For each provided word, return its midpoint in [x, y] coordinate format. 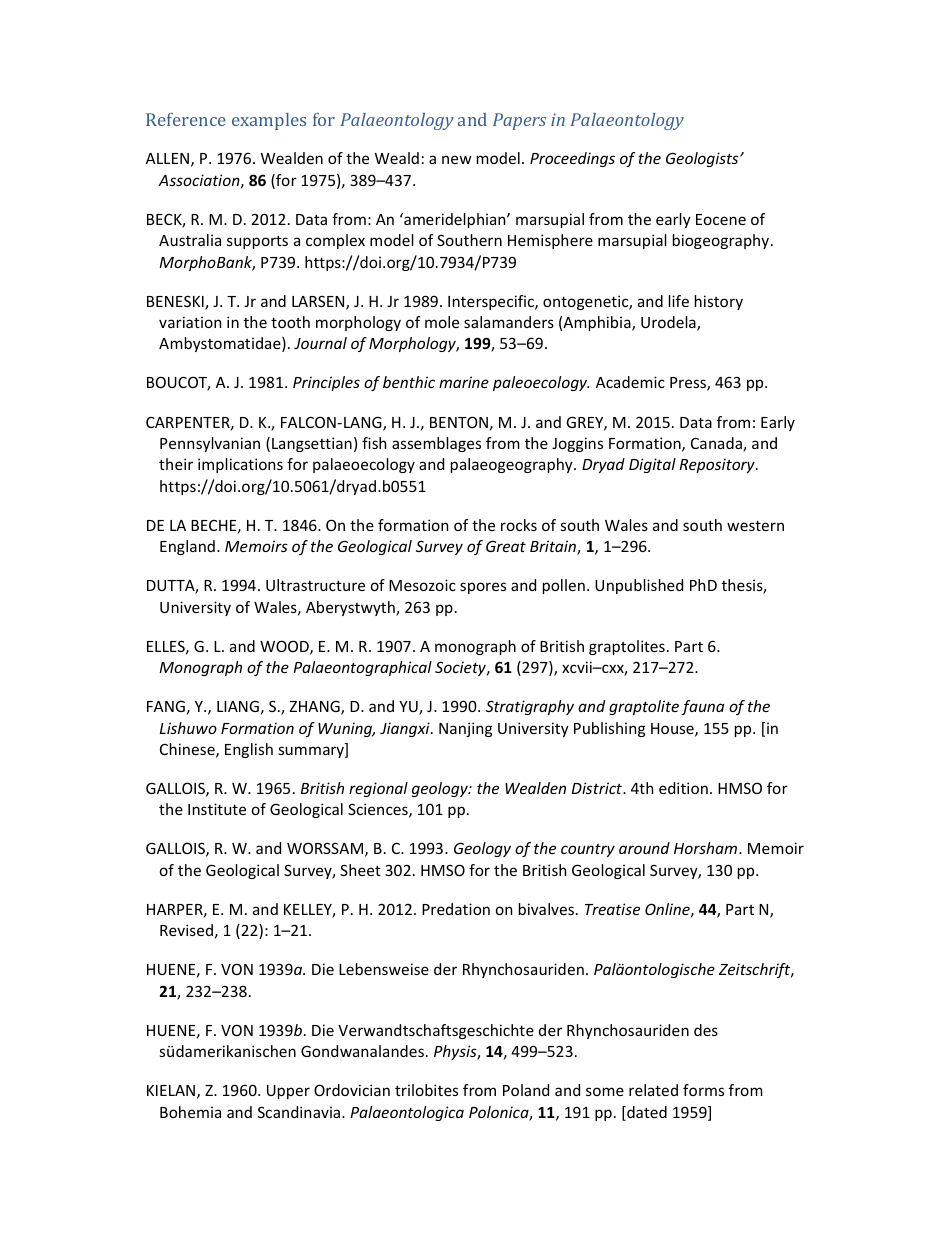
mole [442, 322]
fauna [702, 707]
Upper [288, 1092]
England [187, 547]
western [755, 525]
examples [269, 121]
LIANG [238, 706]
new [457, 159]
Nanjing [465, 729]
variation [190, 322]
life [679, 301]
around [644, 848]
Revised [186, 930]
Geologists [703, 159]
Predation [456, 909]
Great [506, 546]
